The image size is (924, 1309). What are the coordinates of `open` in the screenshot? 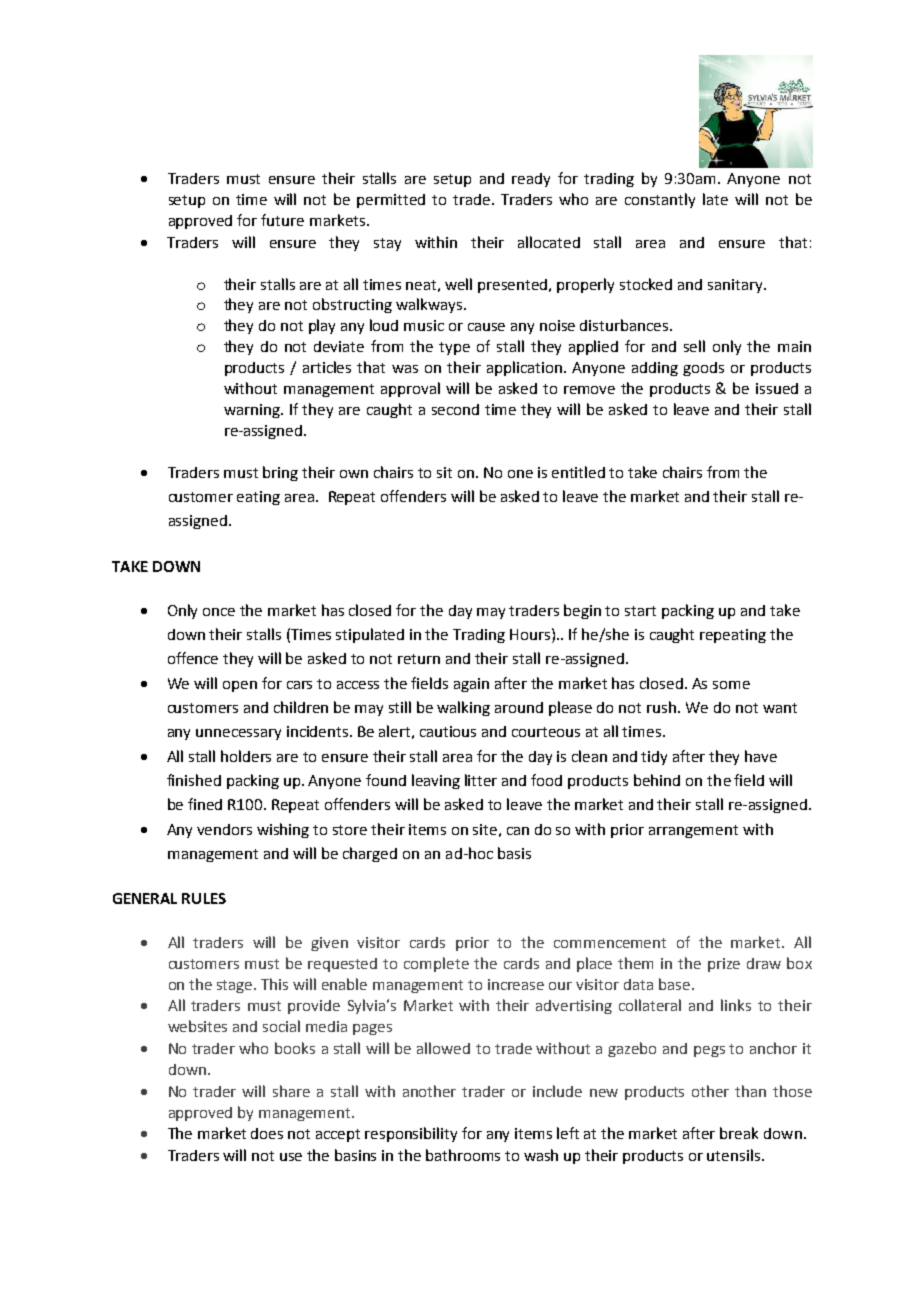 It's located at (240, 686).
